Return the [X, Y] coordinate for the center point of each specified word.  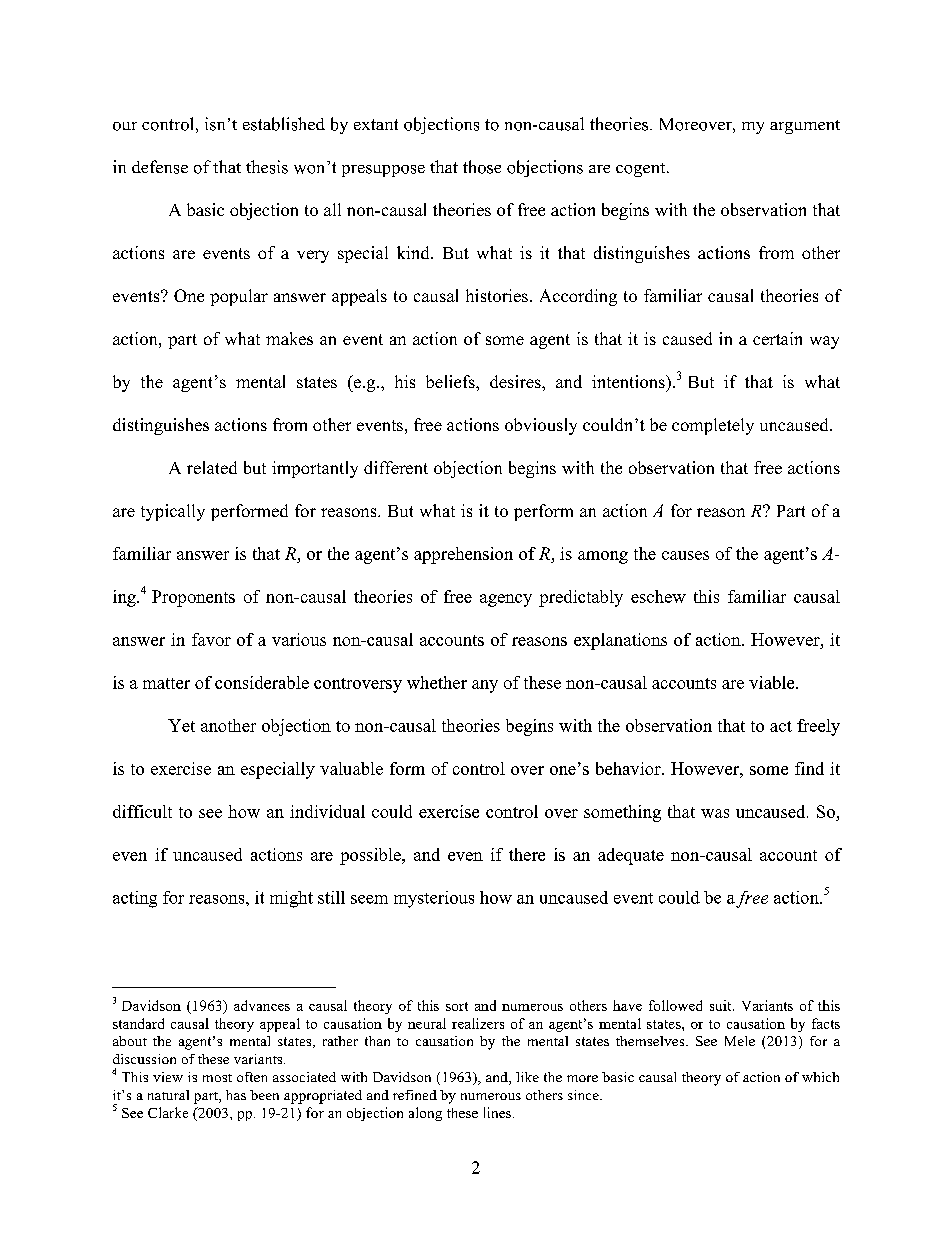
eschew [658, 596]
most [217, 1078]
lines [497, 1112]
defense [160, 167]
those [482, 167]
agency [506, 600]
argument [805, 127]
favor [211, 639]
